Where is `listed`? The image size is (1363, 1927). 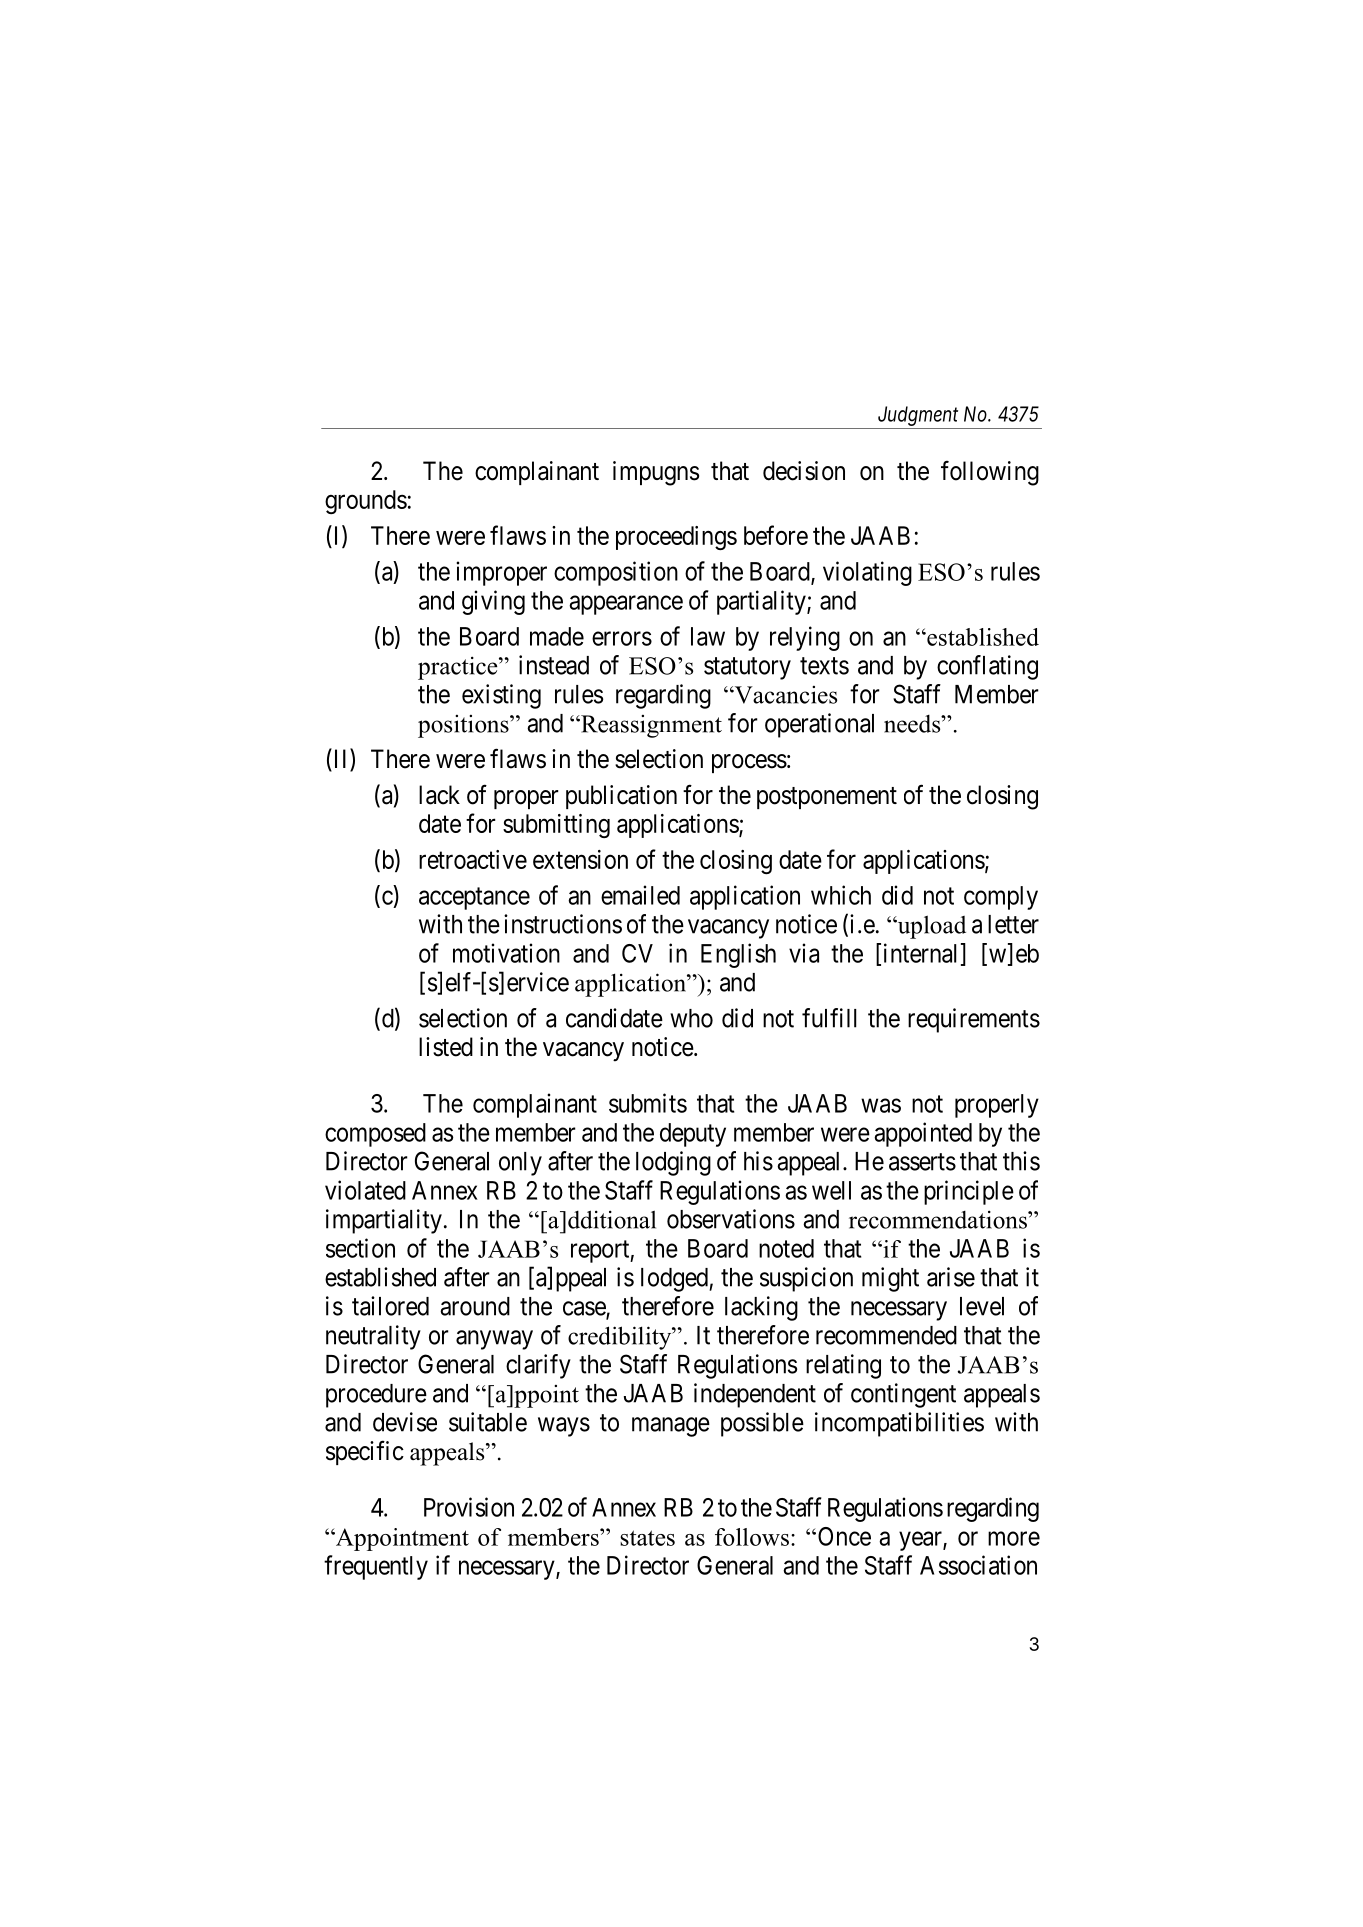 listed is located at coordinates (446, 1047).
